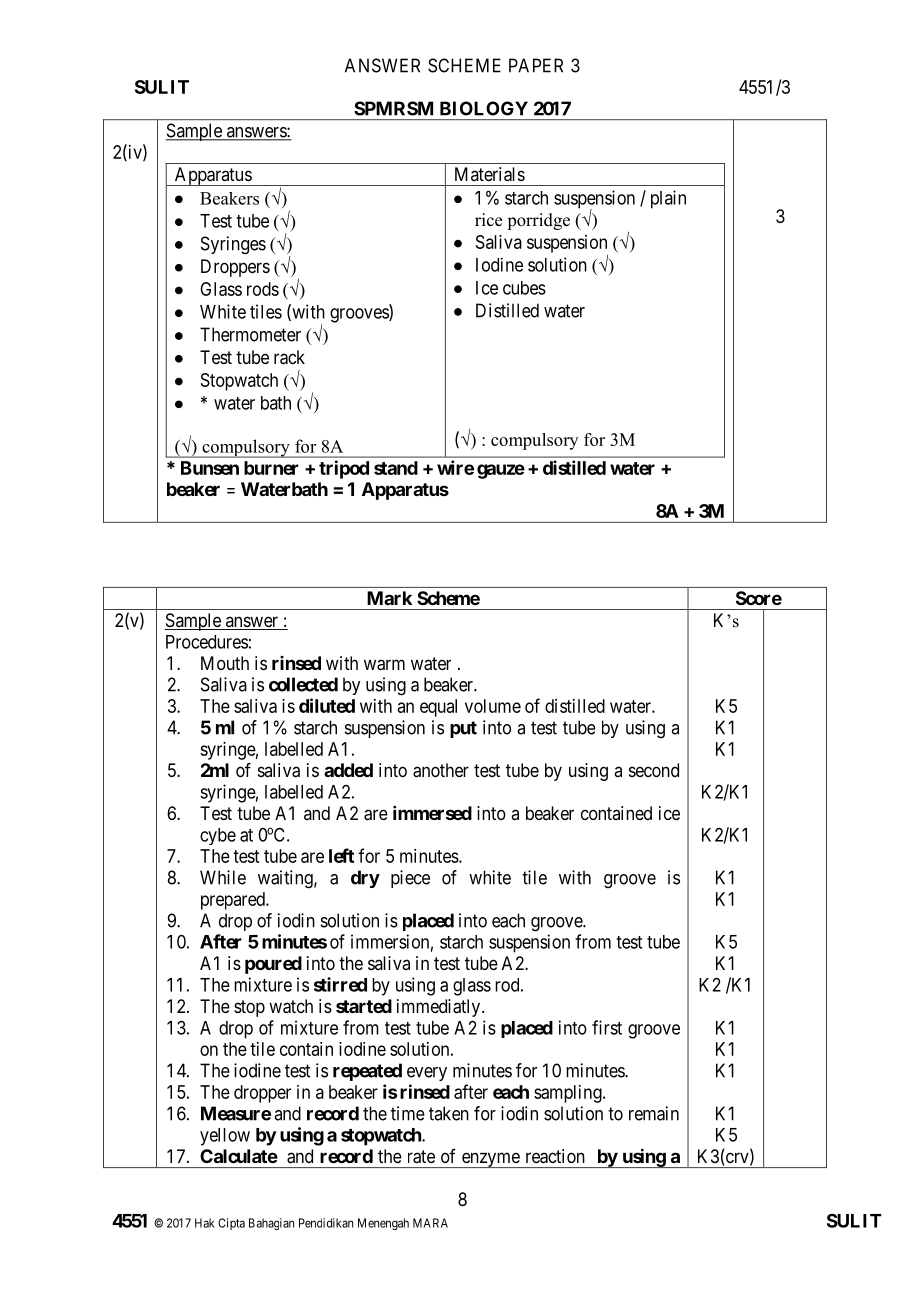 This image has width=924, height=1308. I want to click on prepared, so click(234, 901).
